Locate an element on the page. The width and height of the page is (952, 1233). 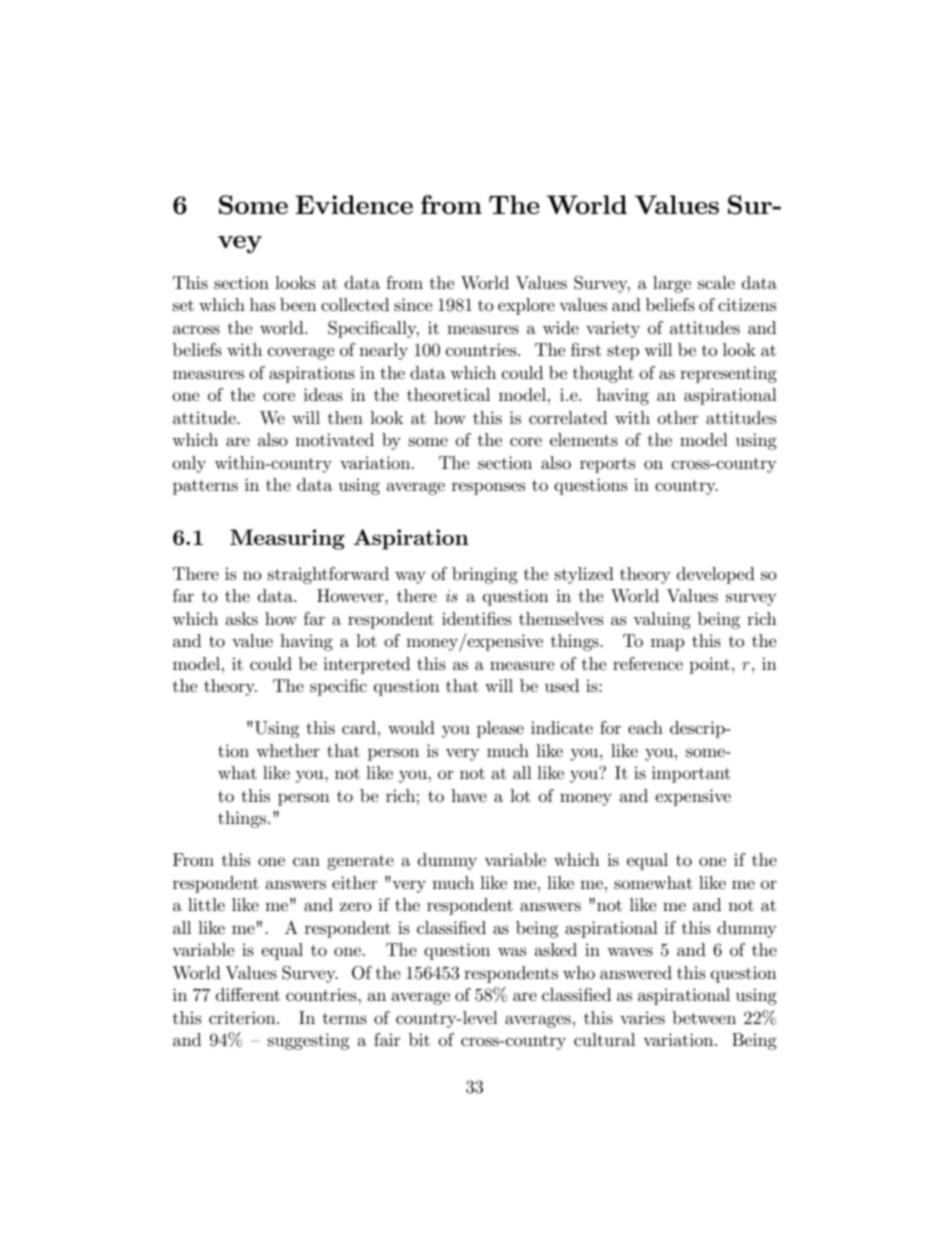
has is located at coordinates (262, 304).
